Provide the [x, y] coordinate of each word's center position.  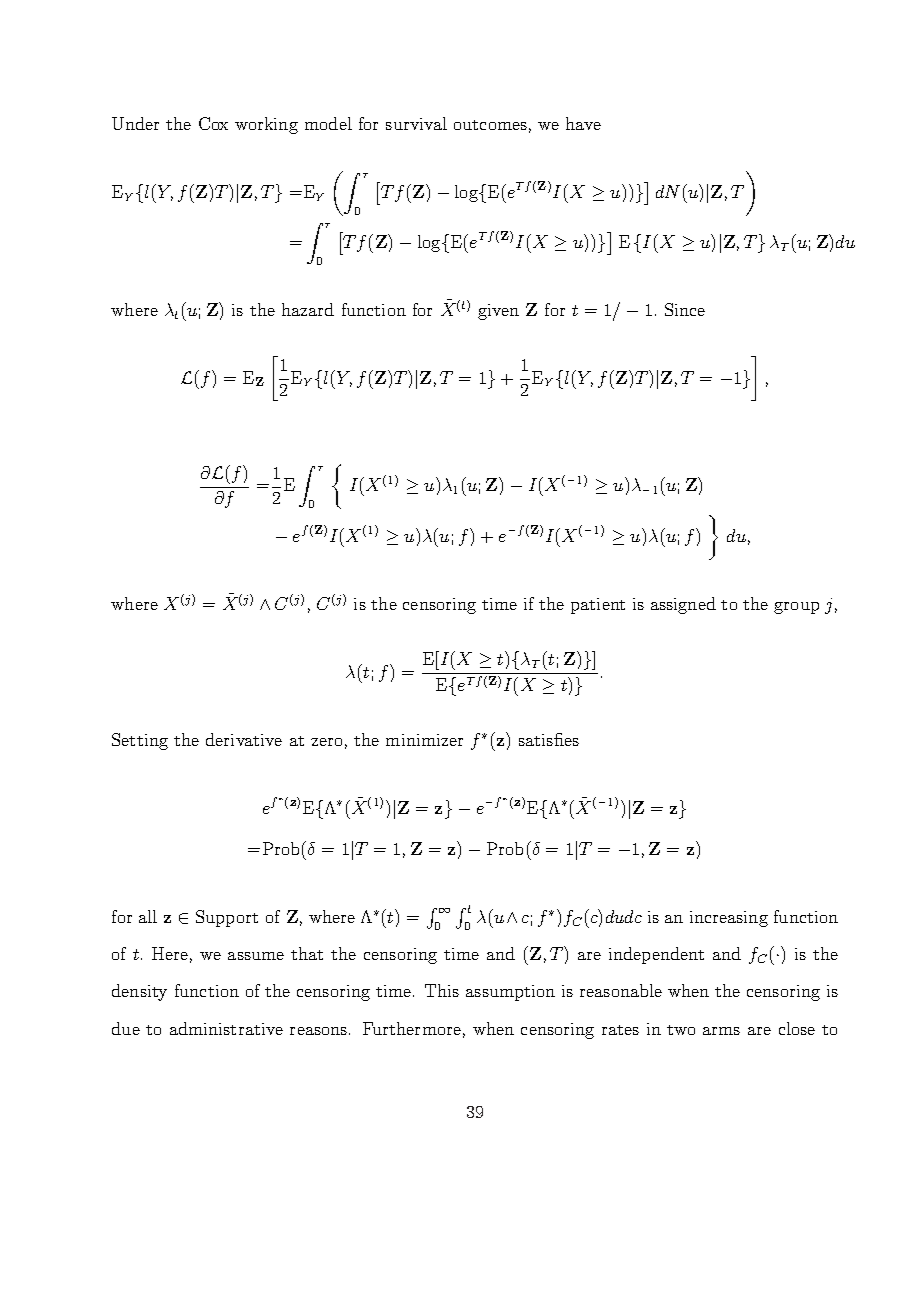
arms [721, 1031]
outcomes [490, 125]
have [583, 123]
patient [598, 606]
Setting [140, 741]
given [498, 312]
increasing [729, 919]
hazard [308, 309]
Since [685, 309]
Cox [213, 123]
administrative [226, 1028]
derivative [244, 739]
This [442, 990]
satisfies [549, 739]
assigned [683, 605]
